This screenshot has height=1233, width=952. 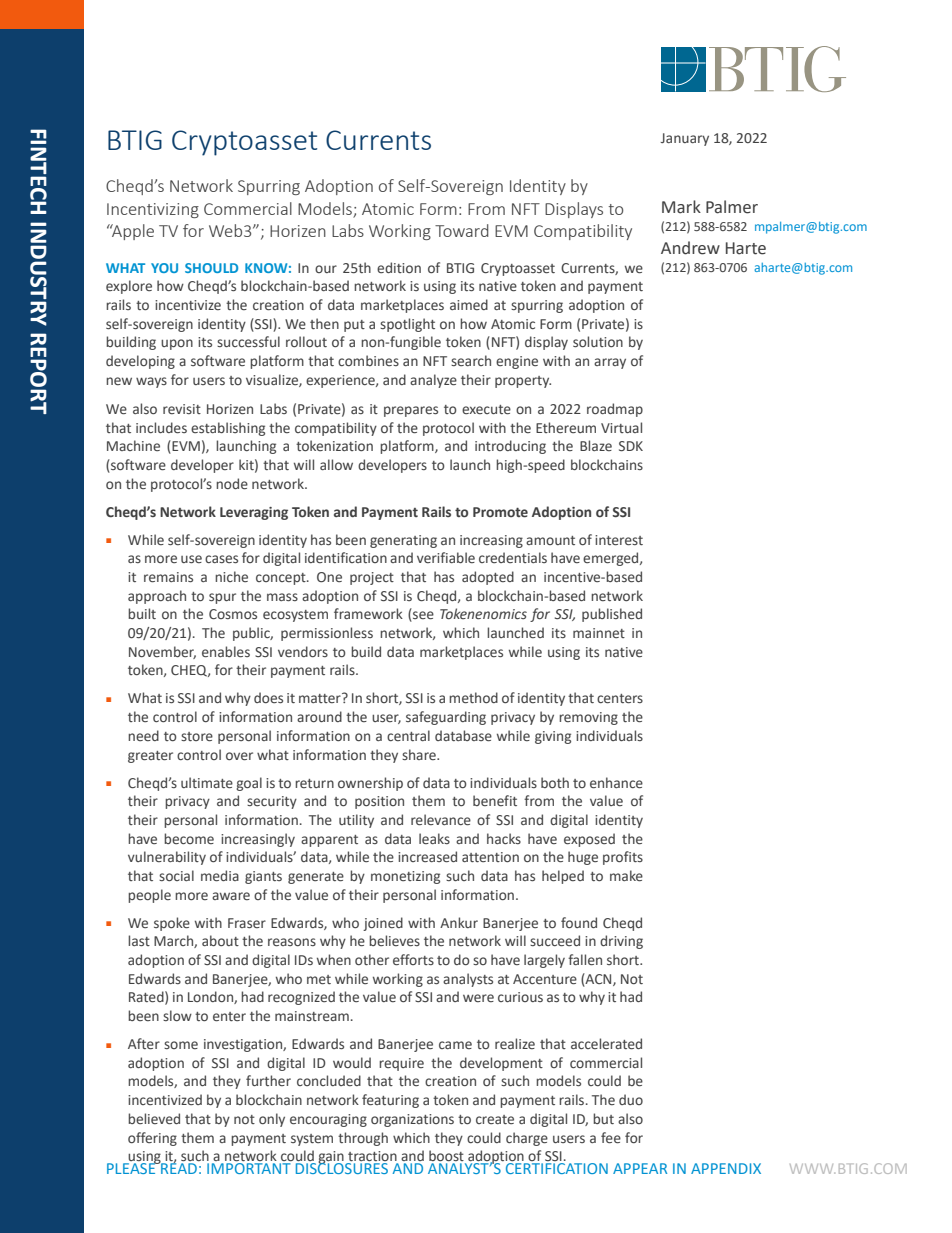 I want to click on relevance, so click(x=441, y=819).
